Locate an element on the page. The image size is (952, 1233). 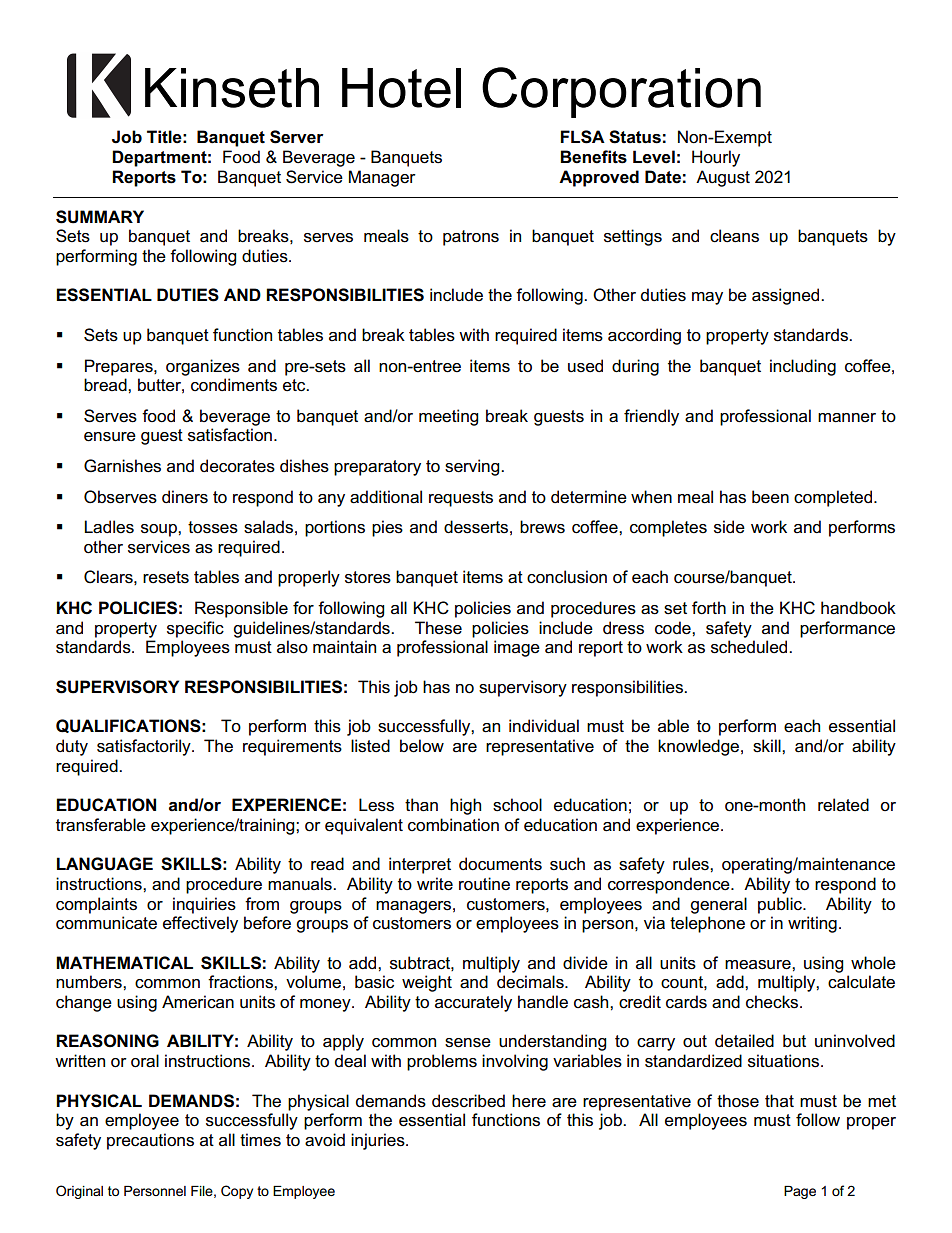
described is located at coordinates (468, 1101).
